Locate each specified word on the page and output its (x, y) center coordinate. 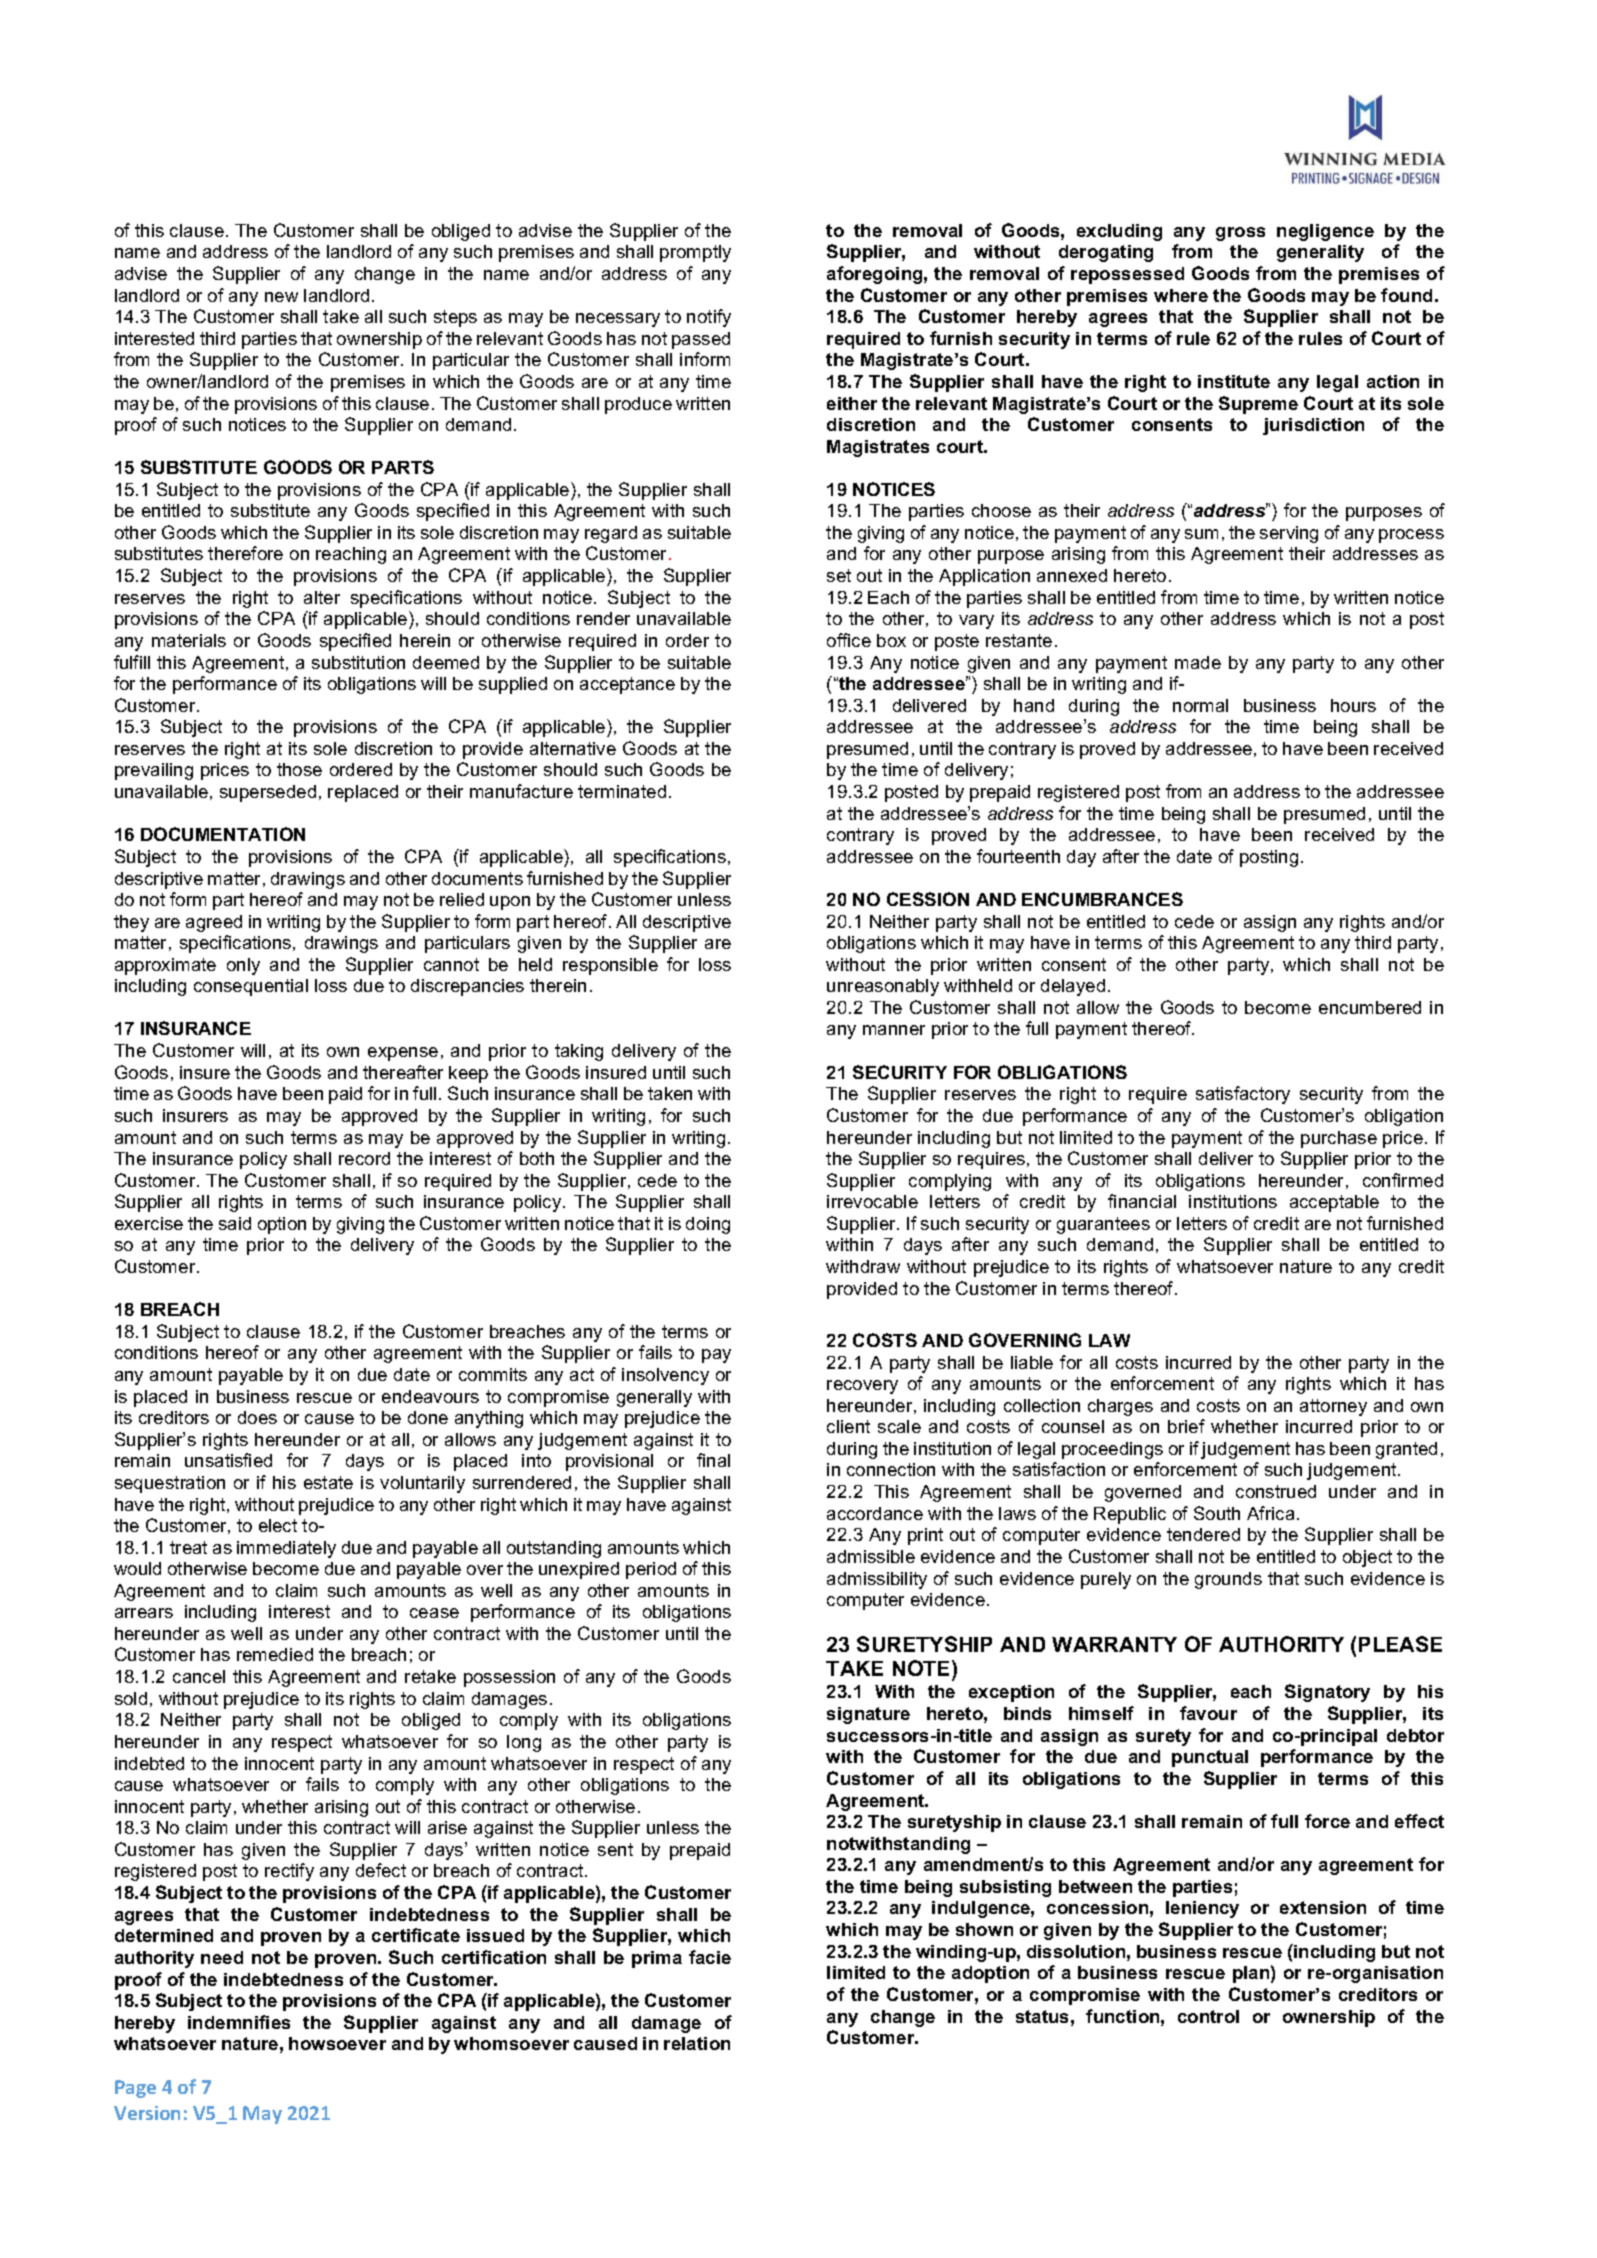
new (281, 297)
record (364, 1158)
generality (1320, 253)
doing (708, 1225)
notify (709, 318)
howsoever (337, 2043)
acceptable (1334, 1203)
